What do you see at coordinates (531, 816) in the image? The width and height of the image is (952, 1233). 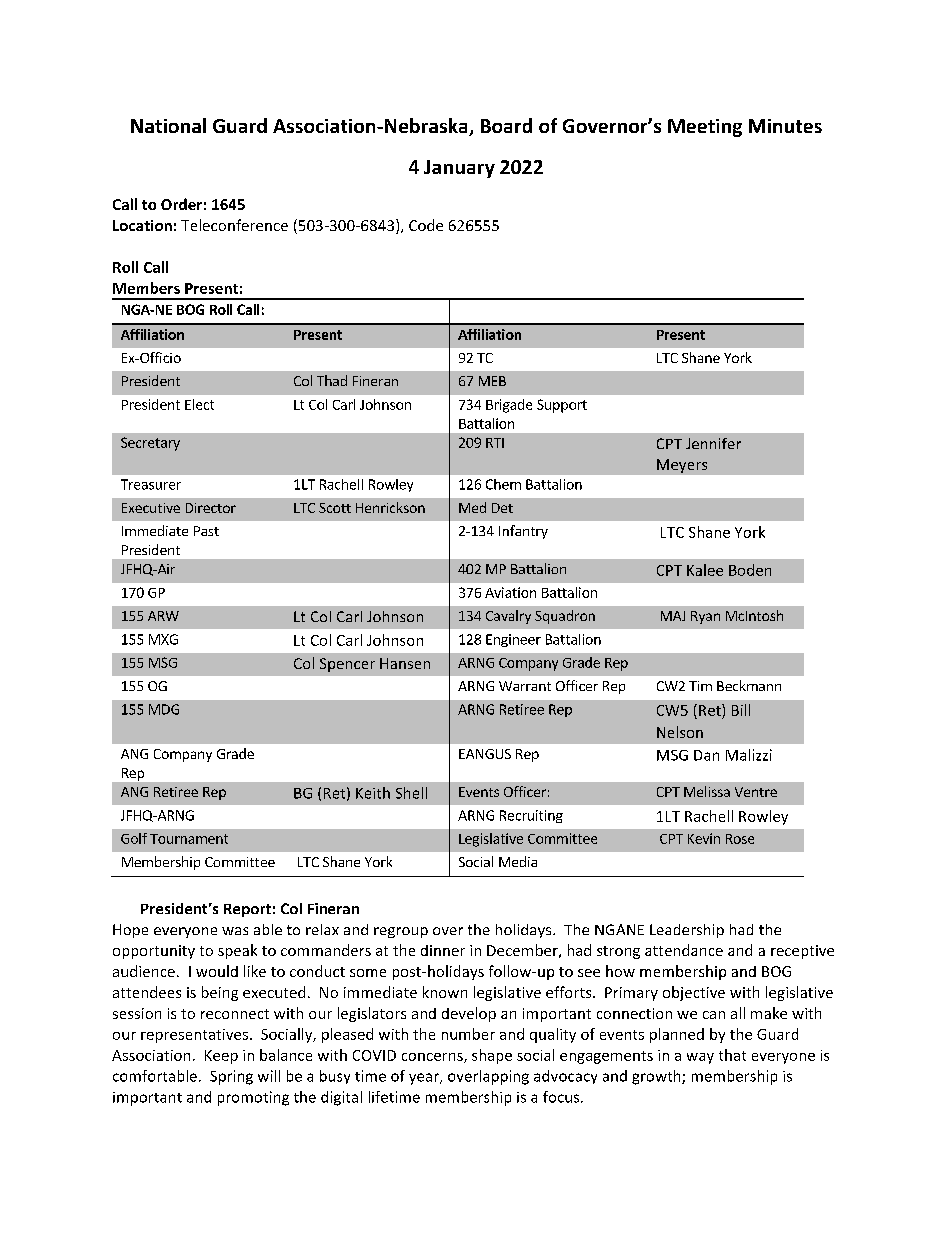 I see `Recruiting` at bounding box center [531, 816].
